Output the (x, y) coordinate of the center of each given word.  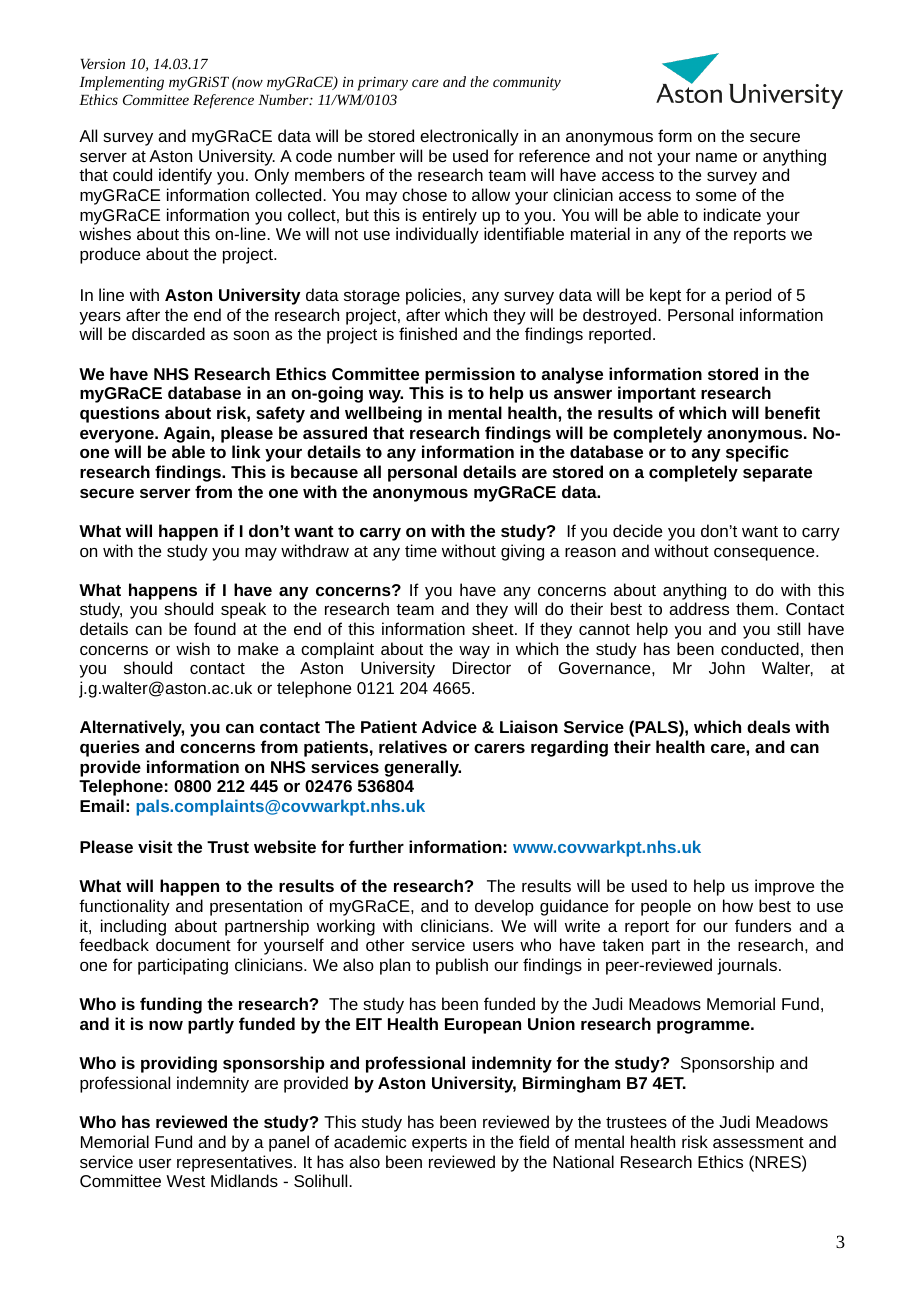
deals (768, 726)
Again (188, 434)
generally (422, 768)
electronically (469, 137)
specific (757, 453)
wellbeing (383, 414)
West (185, 1181)
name (716, 157)
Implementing (121, 83)
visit (155, 846)
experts (439, 1144)
